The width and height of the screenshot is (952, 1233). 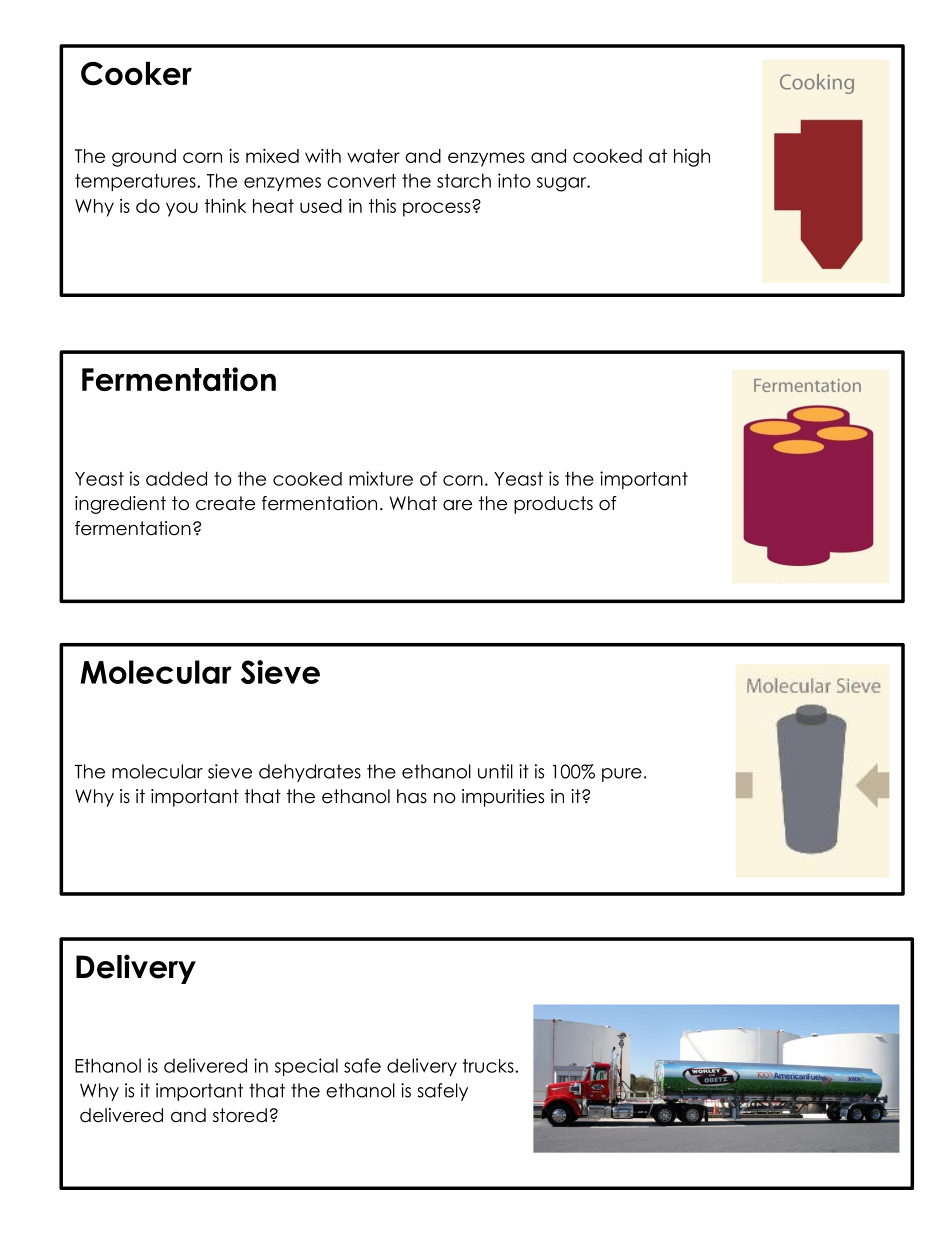 What do you see at coordinates (412, 796) in the screenshot?
I see `has` at bounding box center [412, 796].
